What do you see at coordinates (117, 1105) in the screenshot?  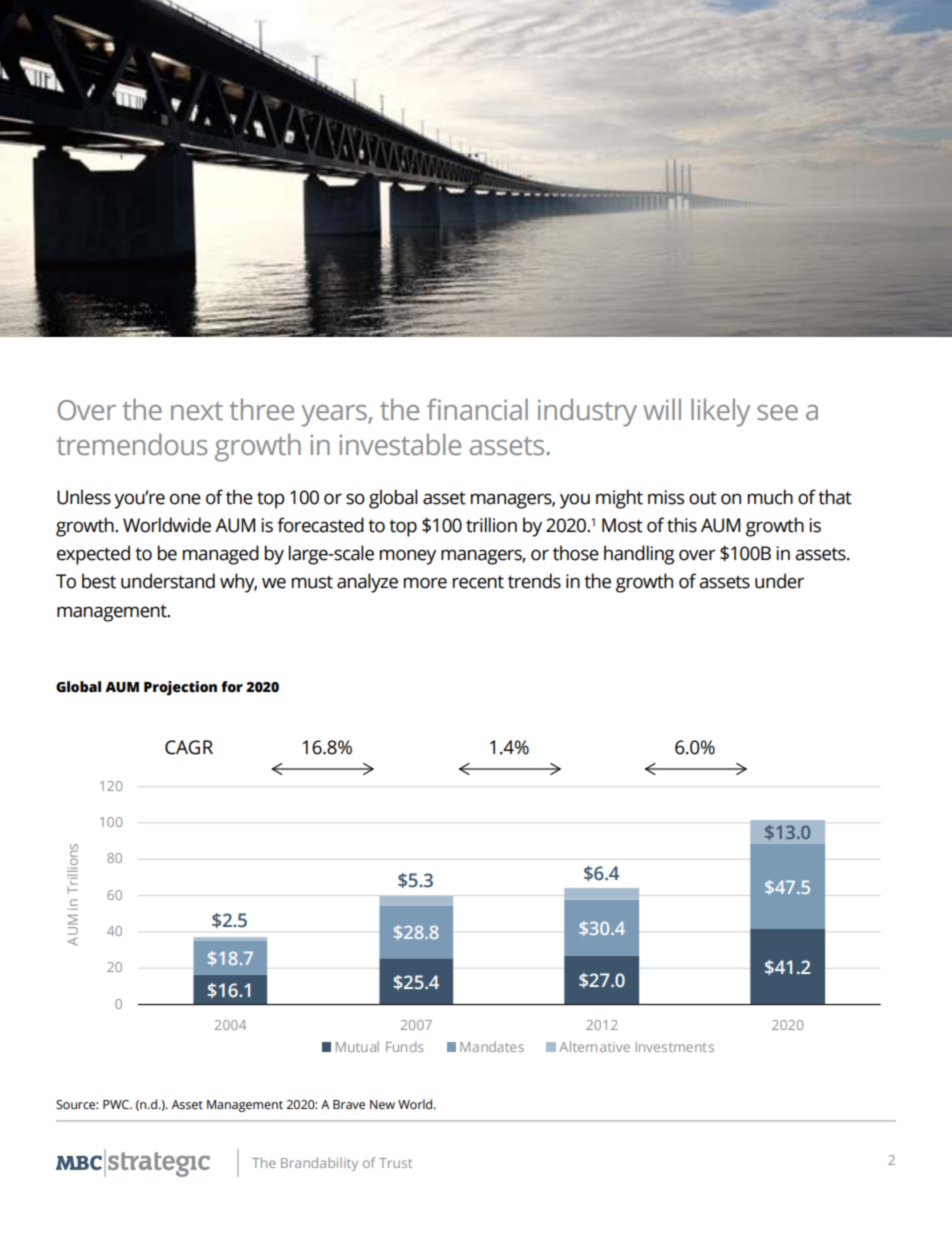 I see `PWC` at bounding box center [117, 1105].
